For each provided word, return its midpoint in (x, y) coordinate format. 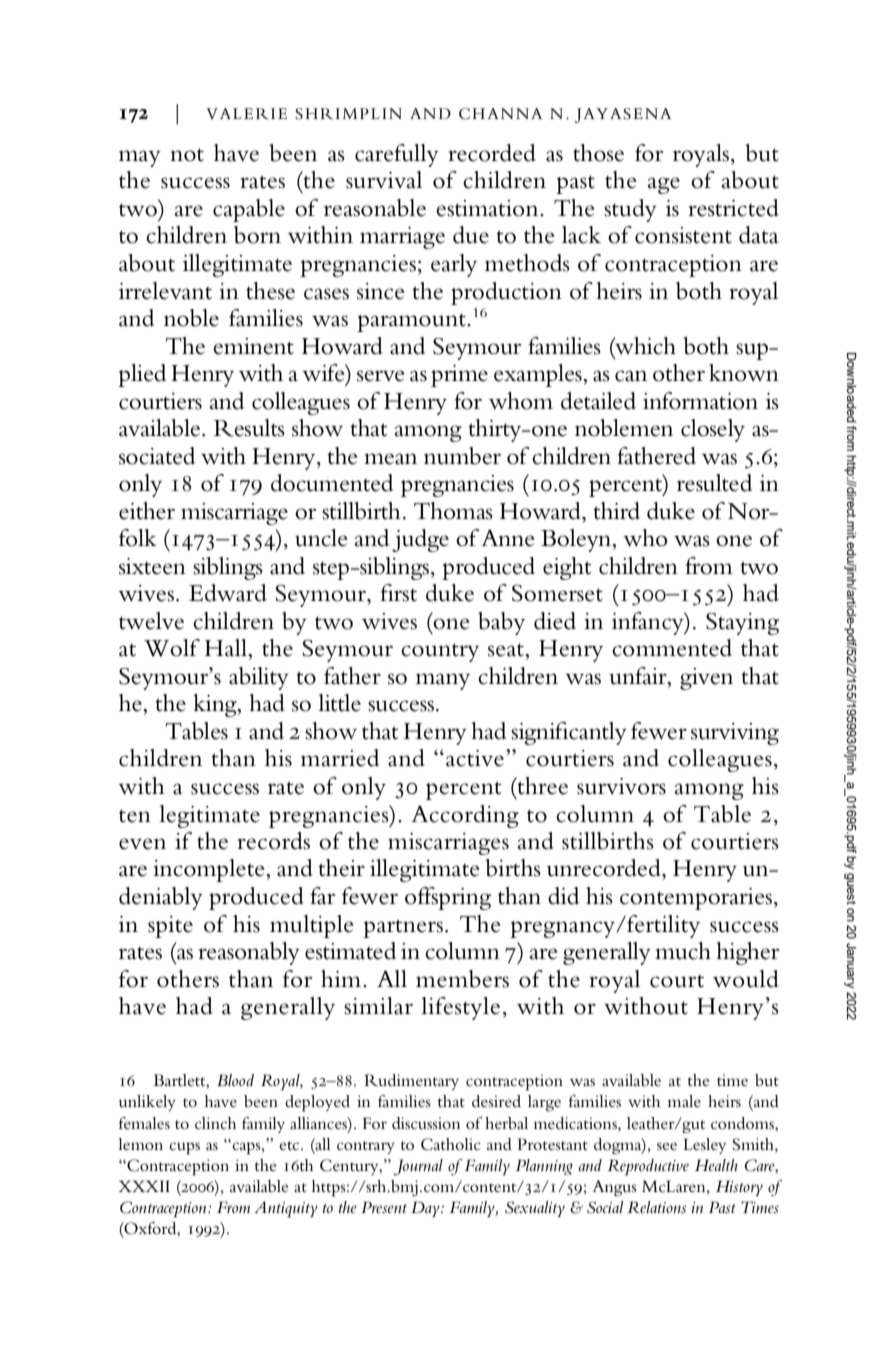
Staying (742, 624)
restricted (733, 208)
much (683, 951)
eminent (253, 346)
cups (184, 1148)
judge (420, 540)
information (700, 401)
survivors (621, 786)
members (462, 979)
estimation (488, 208)
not (187, 155)
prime (459, 376)
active (475, 758)
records (273, 841)
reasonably (249, 953)
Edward (228, 593)
